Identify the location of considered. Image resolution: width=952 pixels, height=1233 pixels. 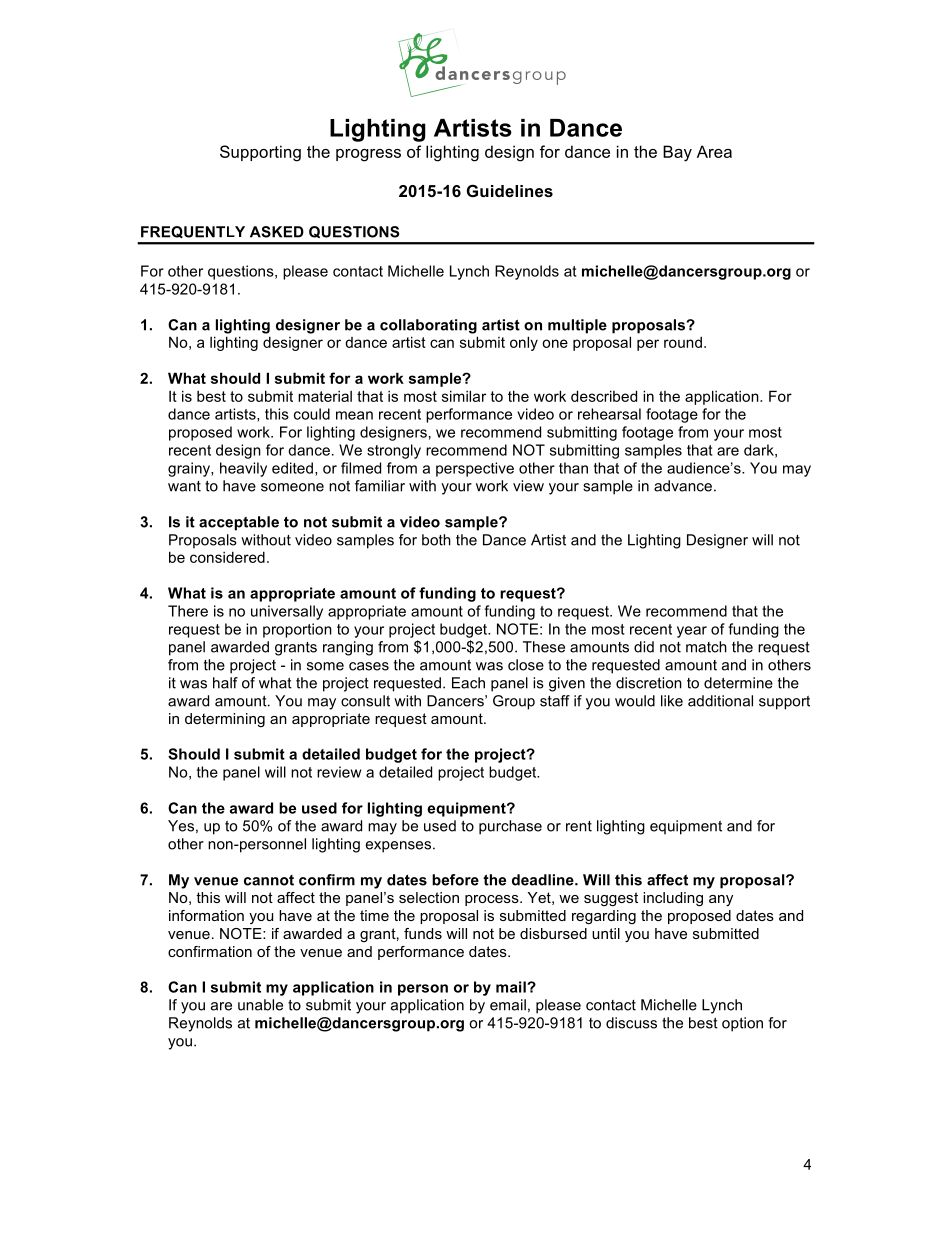
(227, 557).
